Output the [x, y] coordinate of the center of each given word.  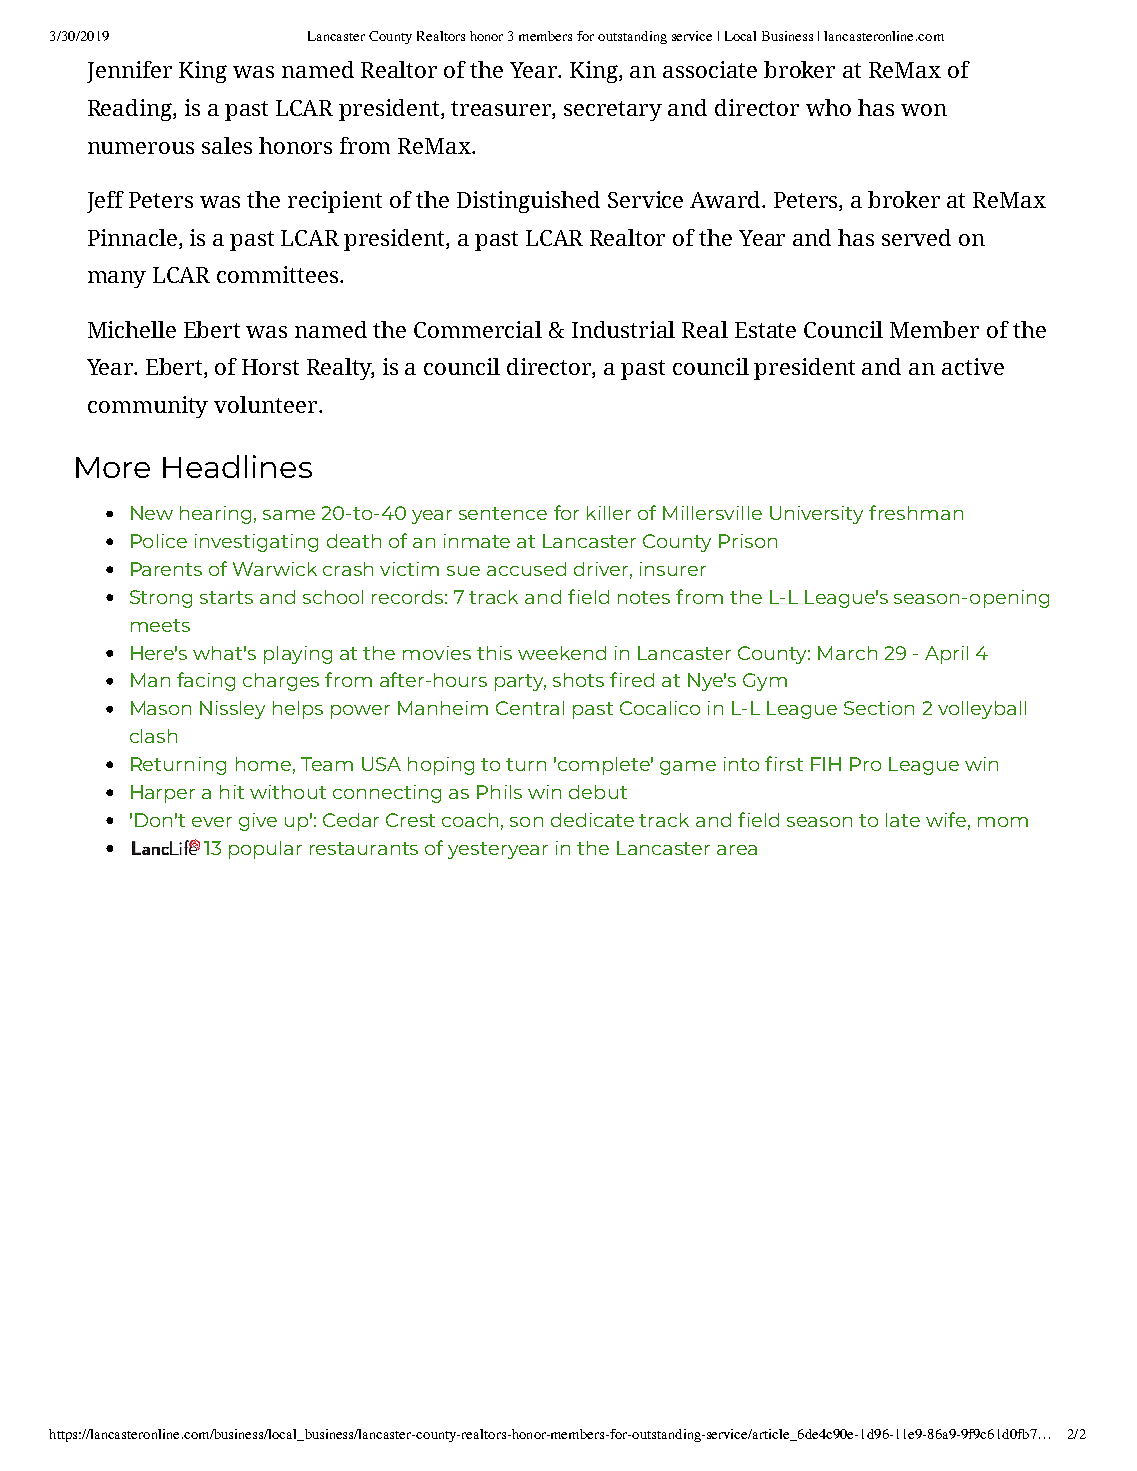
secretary [613, 111]
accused [526, 569]
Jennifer [129, 72]
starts [226, 597]
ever [212, 822]
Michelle [132, 329]
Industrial [623, 329]
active [973, 366]
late [903, 820]
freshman [916, 512]
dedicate [592, 820]
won [924, 110]
